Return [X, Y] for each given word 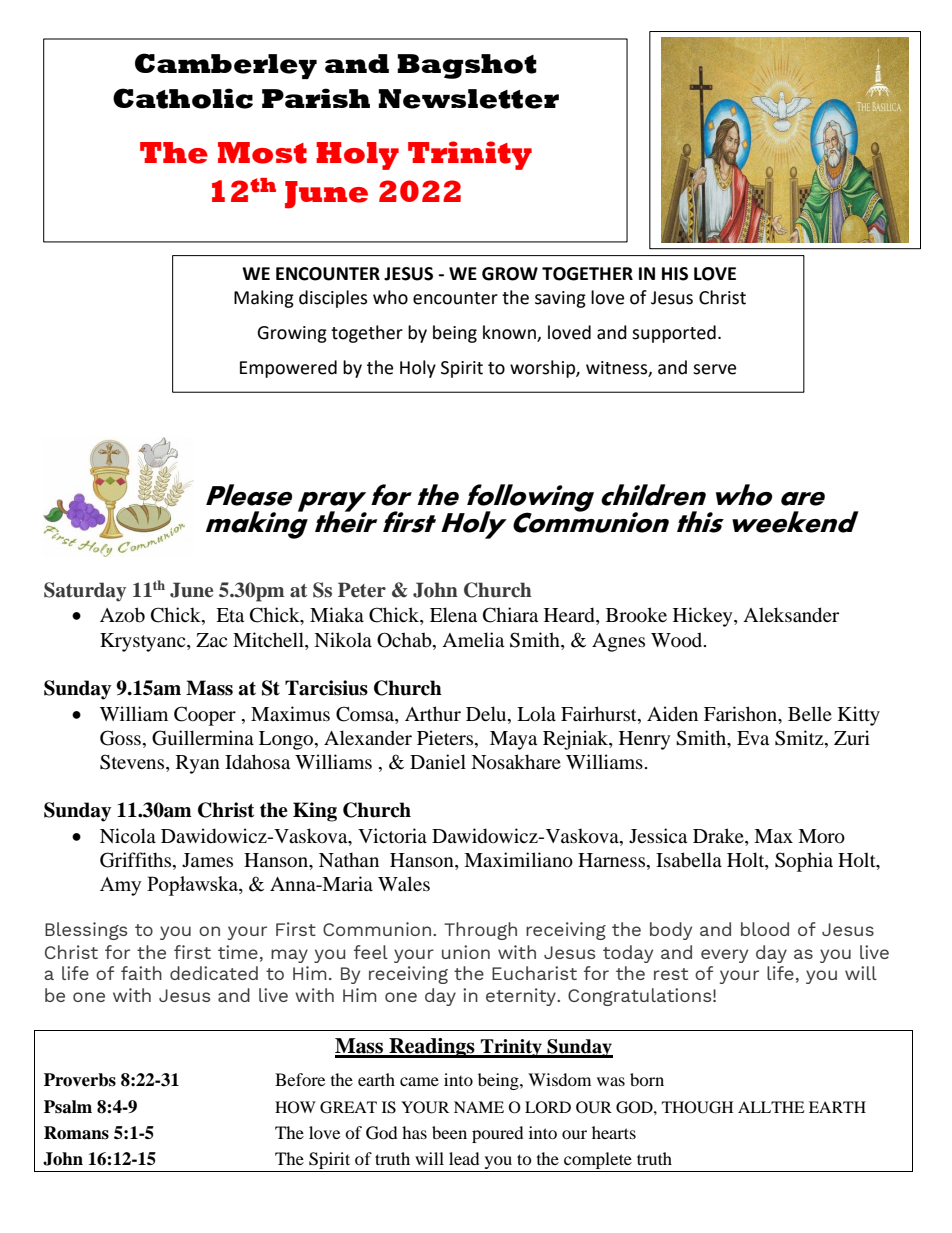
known [510, 333]
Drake [719, 837]
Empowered [288, 369]
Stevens [133, 763]
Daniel [438, 761]
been [449, 1132]
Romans [76, 1133]
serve [714, 369]
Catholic [183, 98]
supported [674, 334]
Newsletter [468, 99]
